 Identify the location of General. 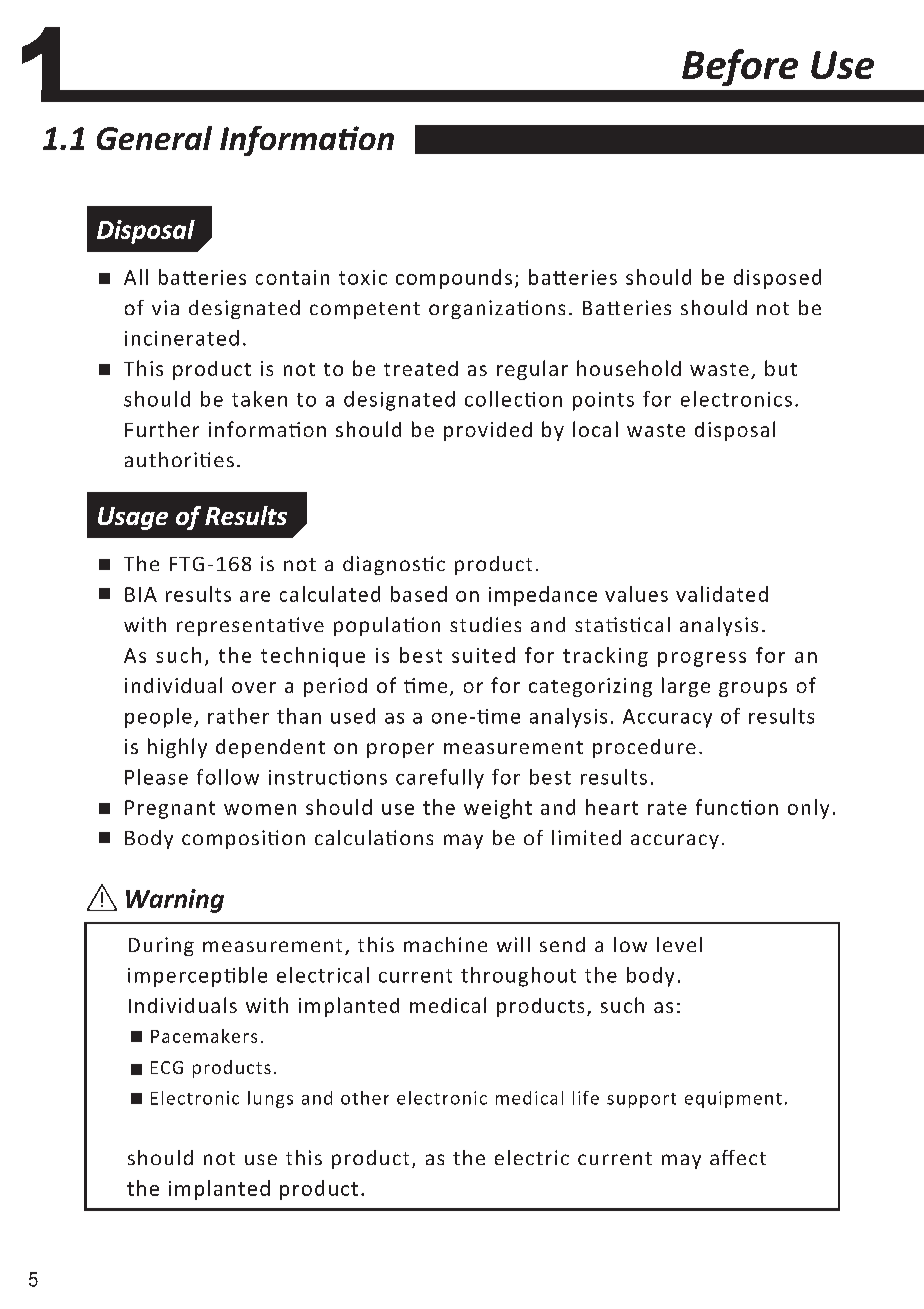
(154, 138).
